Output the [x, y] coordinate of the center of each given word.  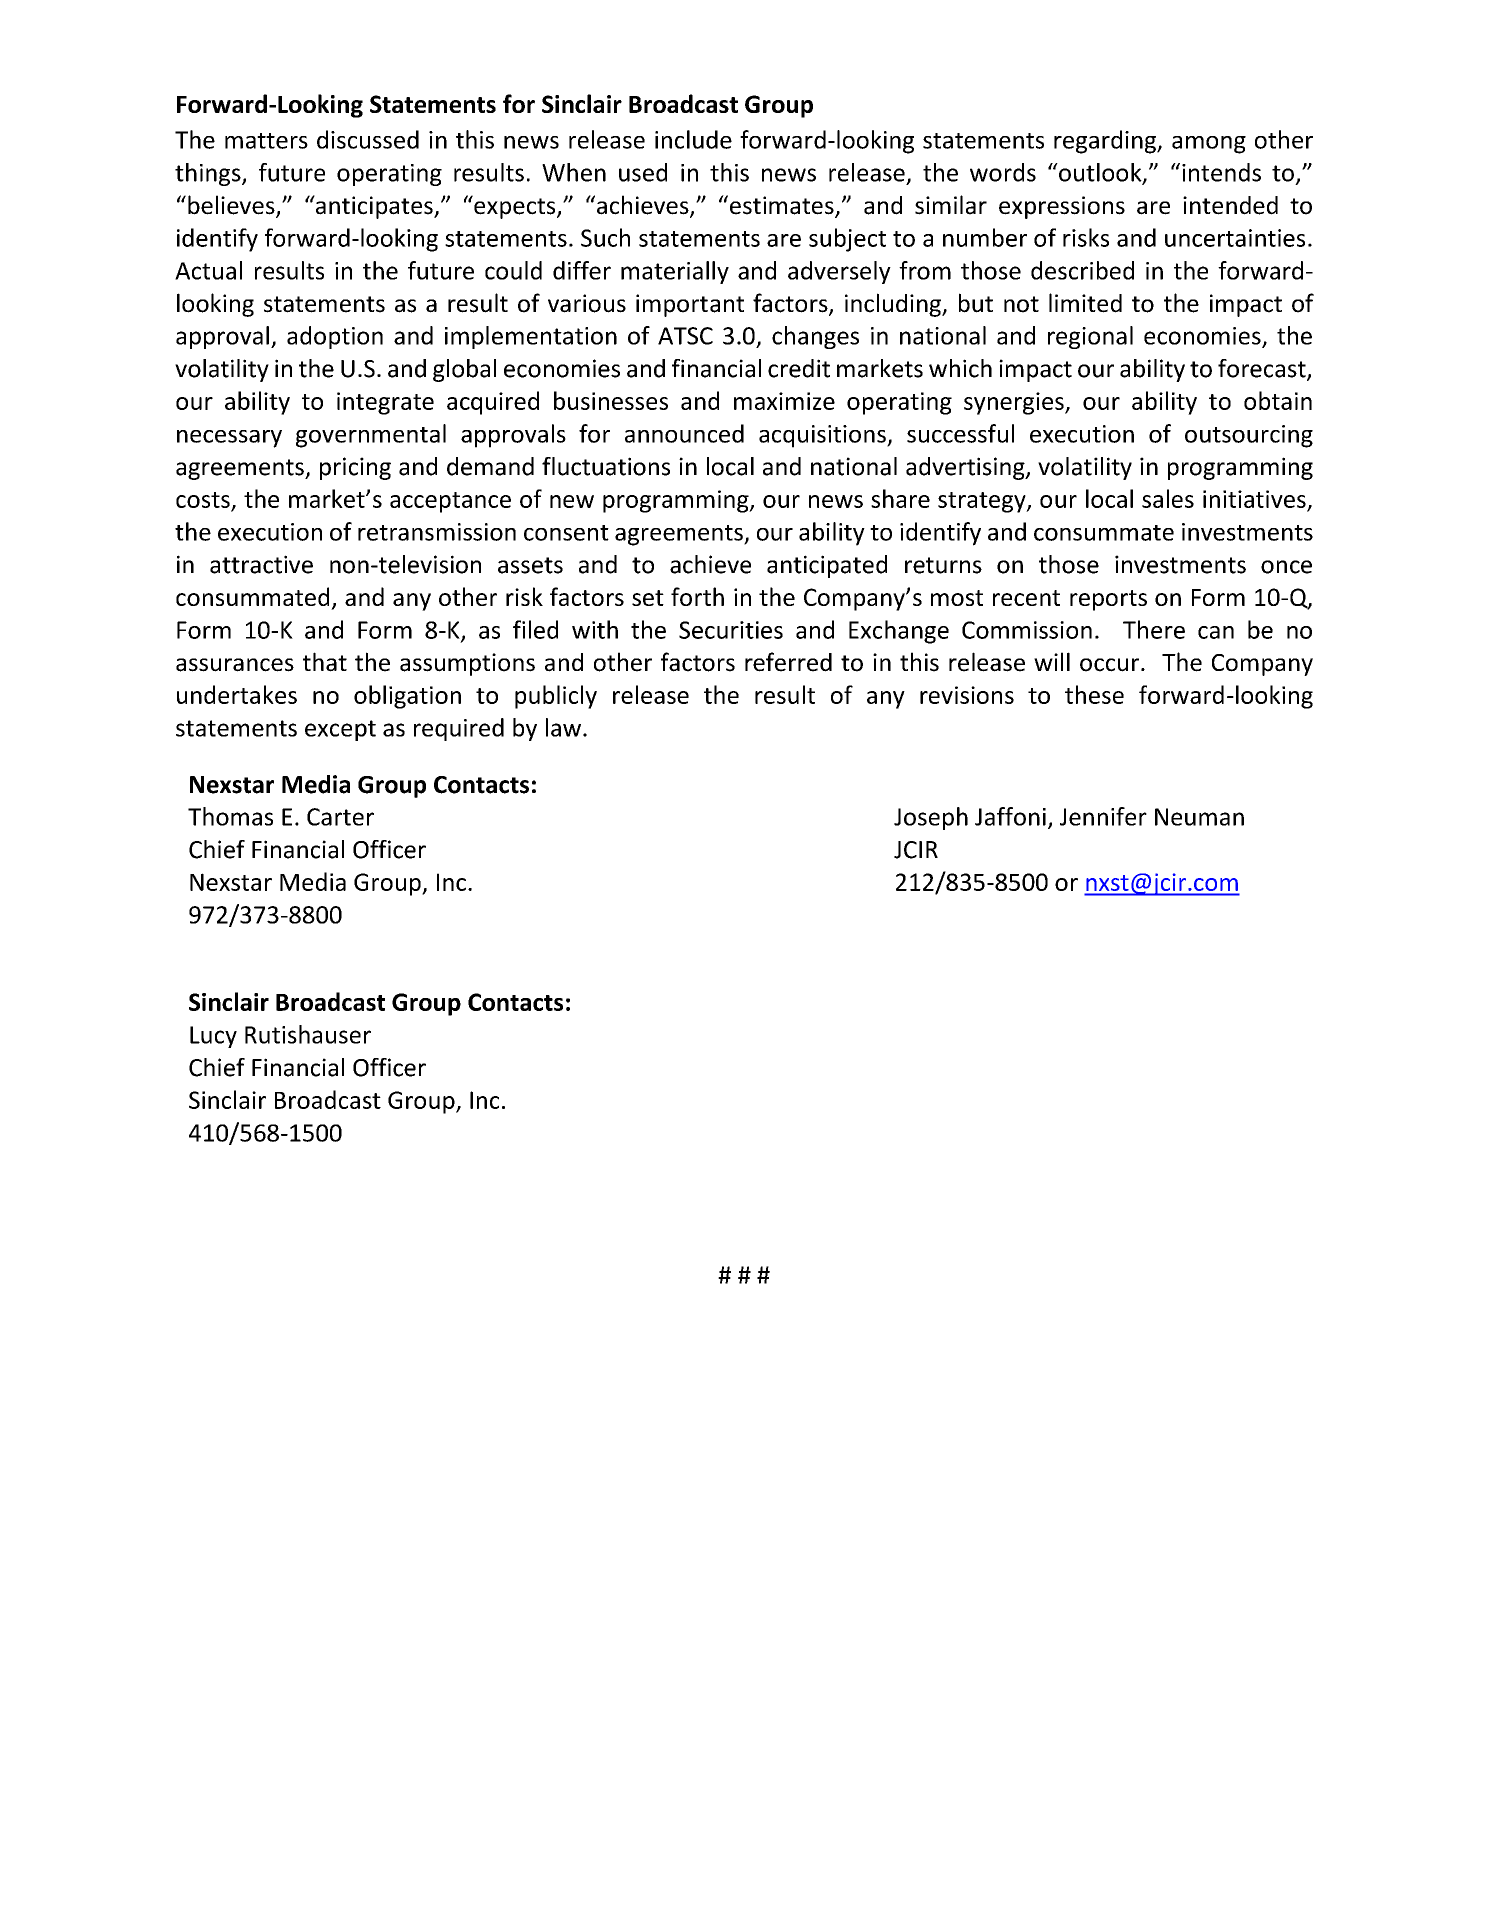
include [693, 139]
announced [684, 433]
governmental [371, 436]
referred [788, 662]
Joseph [931, 818]
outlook [1100, 173]
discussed [368, 139]
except [340, 730]
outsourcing [1249, 436]
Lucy [213, 1037]
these [1094, 694]
